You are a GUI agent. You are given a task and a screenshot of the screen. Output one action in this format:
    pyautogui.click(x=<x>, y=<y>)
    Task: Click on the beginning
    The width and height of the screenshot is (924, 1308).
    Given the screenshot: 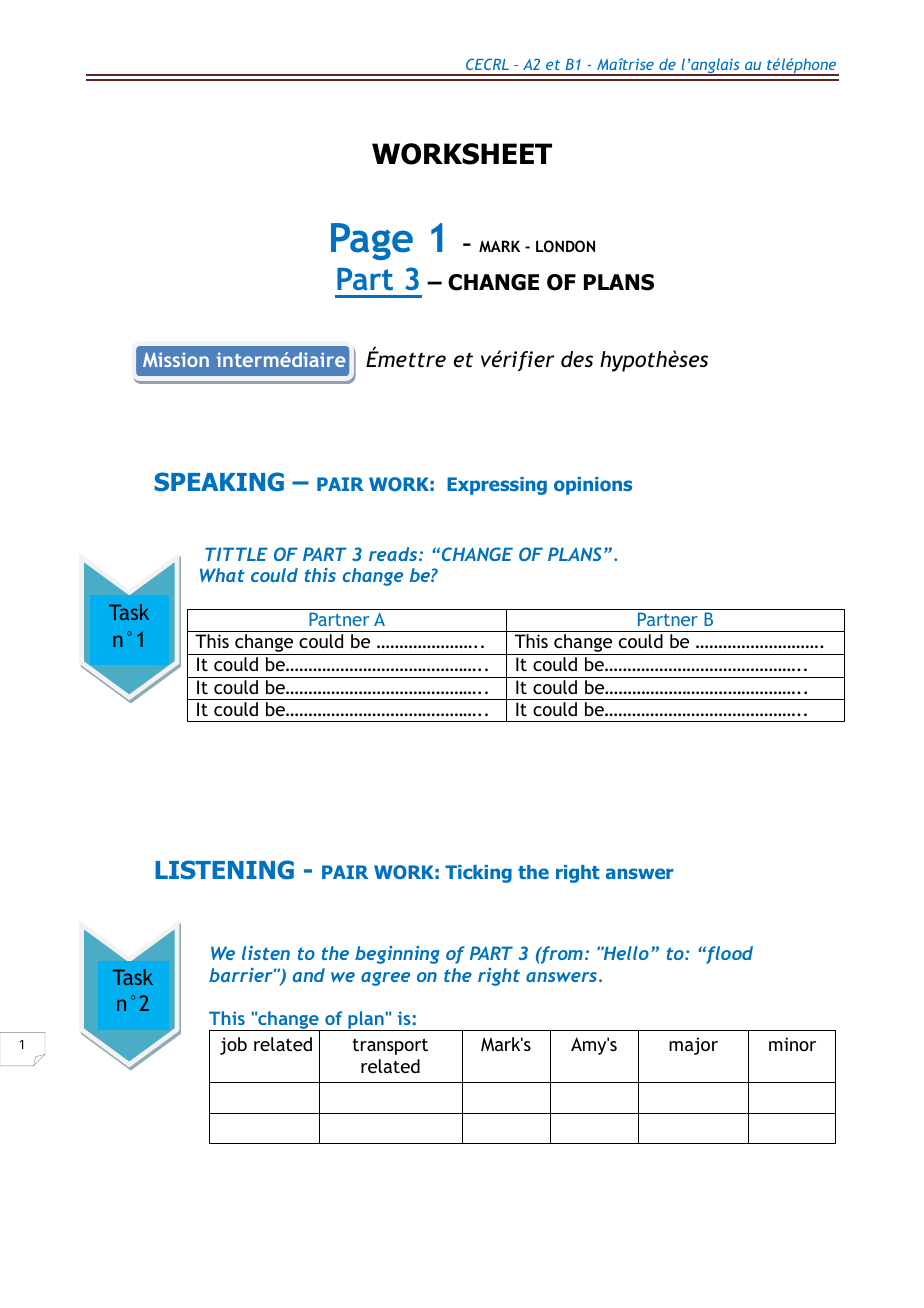 What is the action you would take?
    pyautogui.click(x=397, y=955)
